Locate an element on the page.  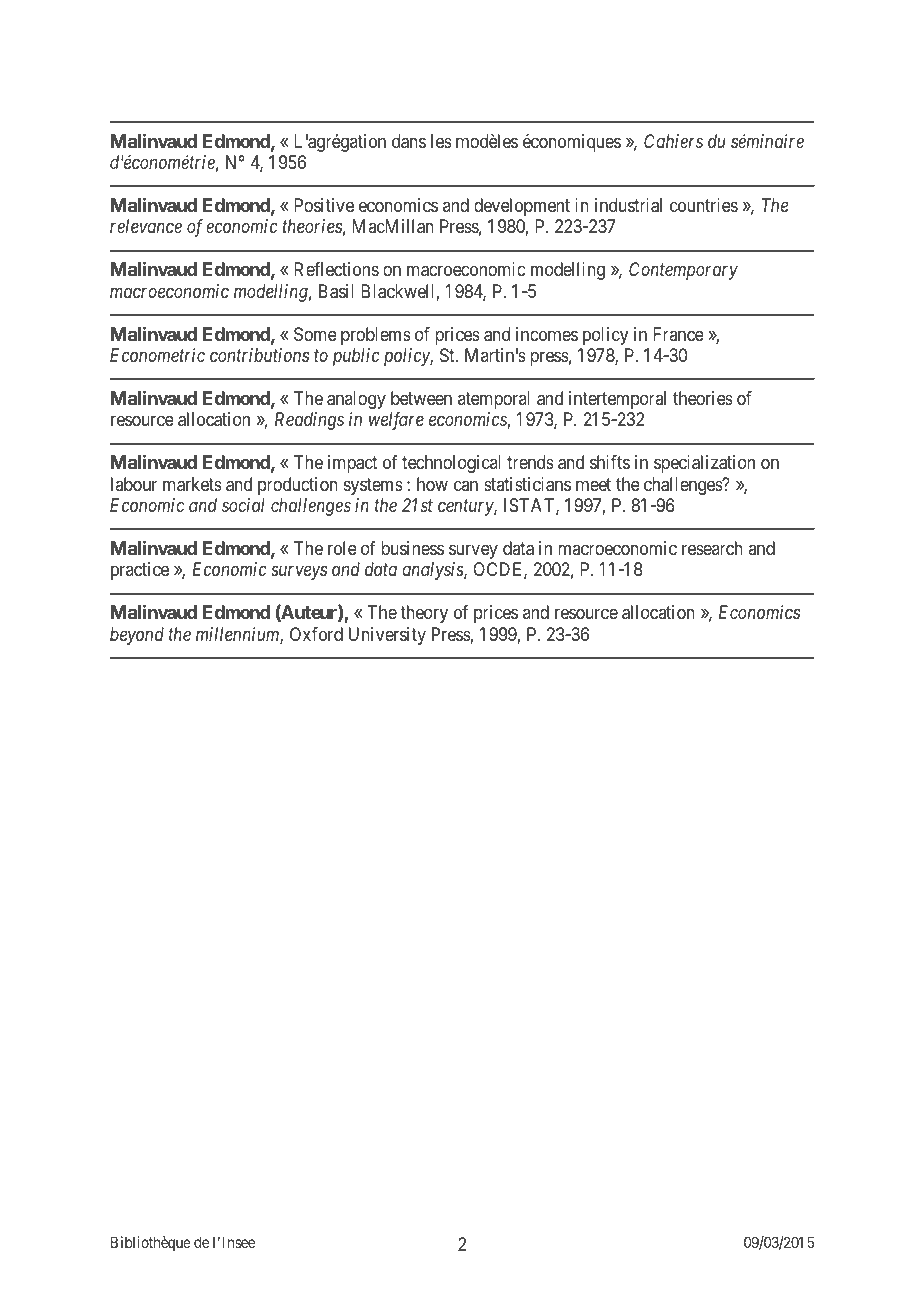
how is located at coordinates (432, 484).
